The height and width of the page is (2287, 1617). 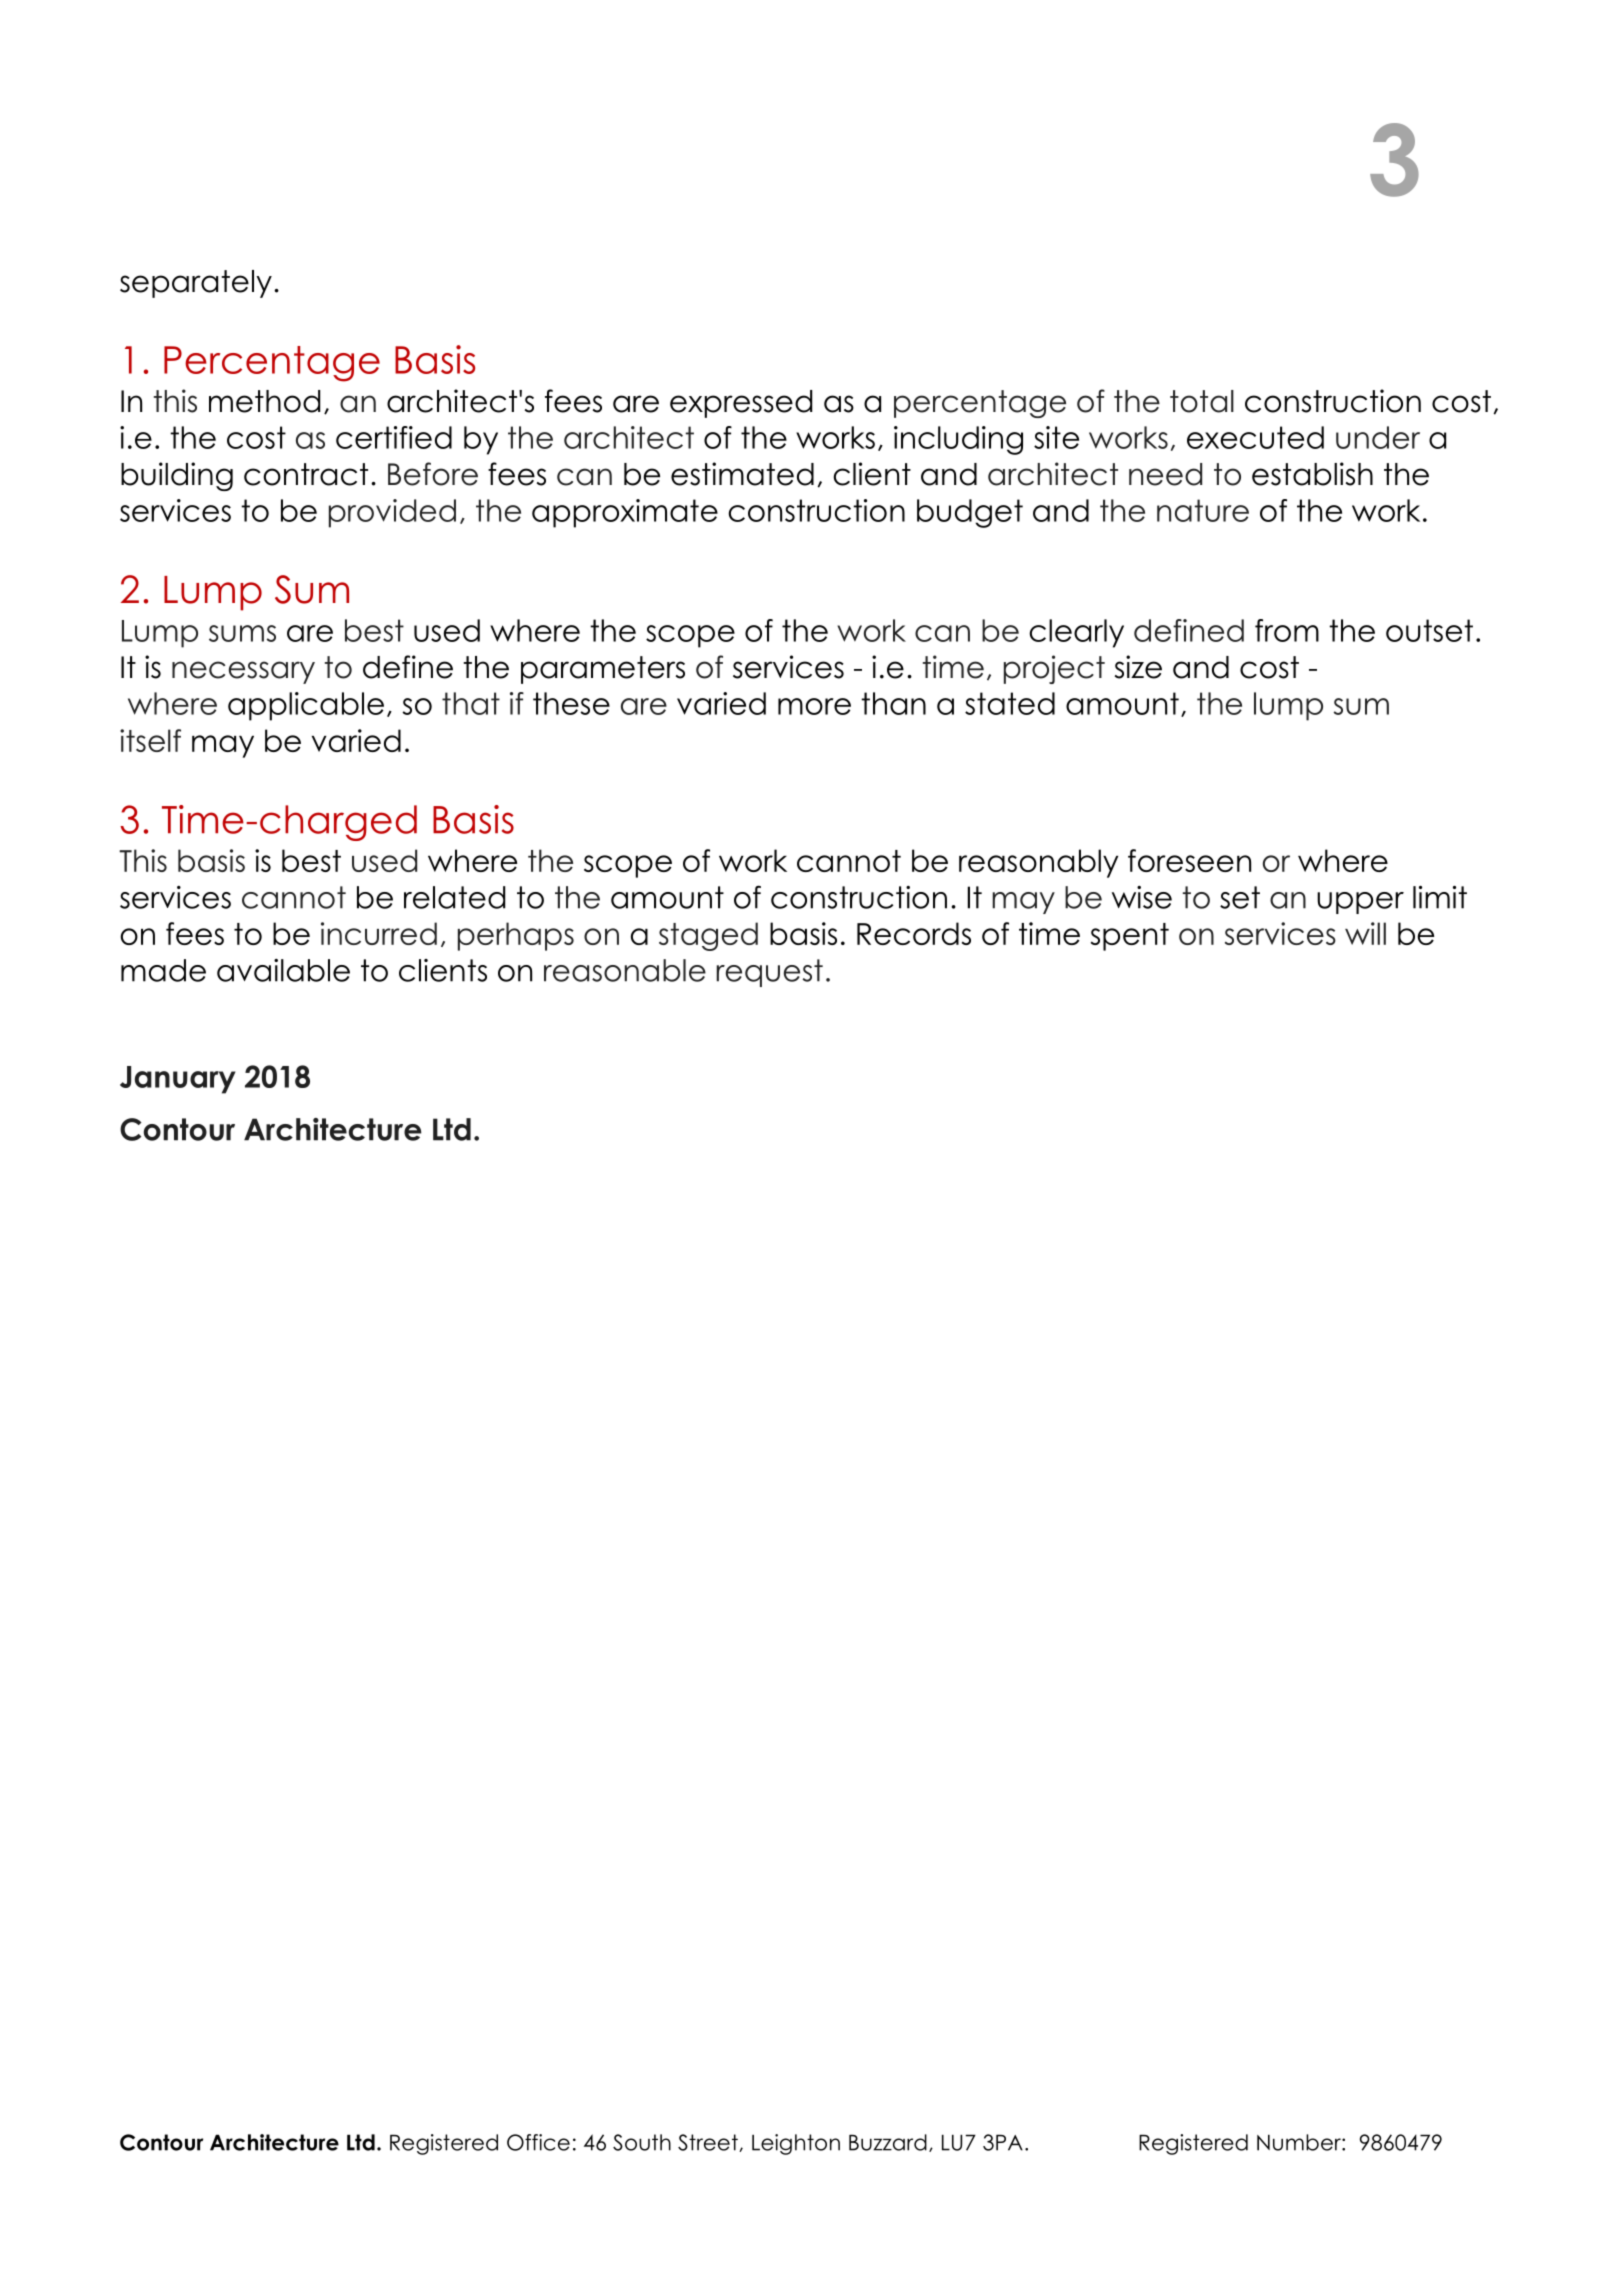 What do you see at coordinates (538, 2142) in the page?
I see `Office` at bounding box center [538, 2142].
